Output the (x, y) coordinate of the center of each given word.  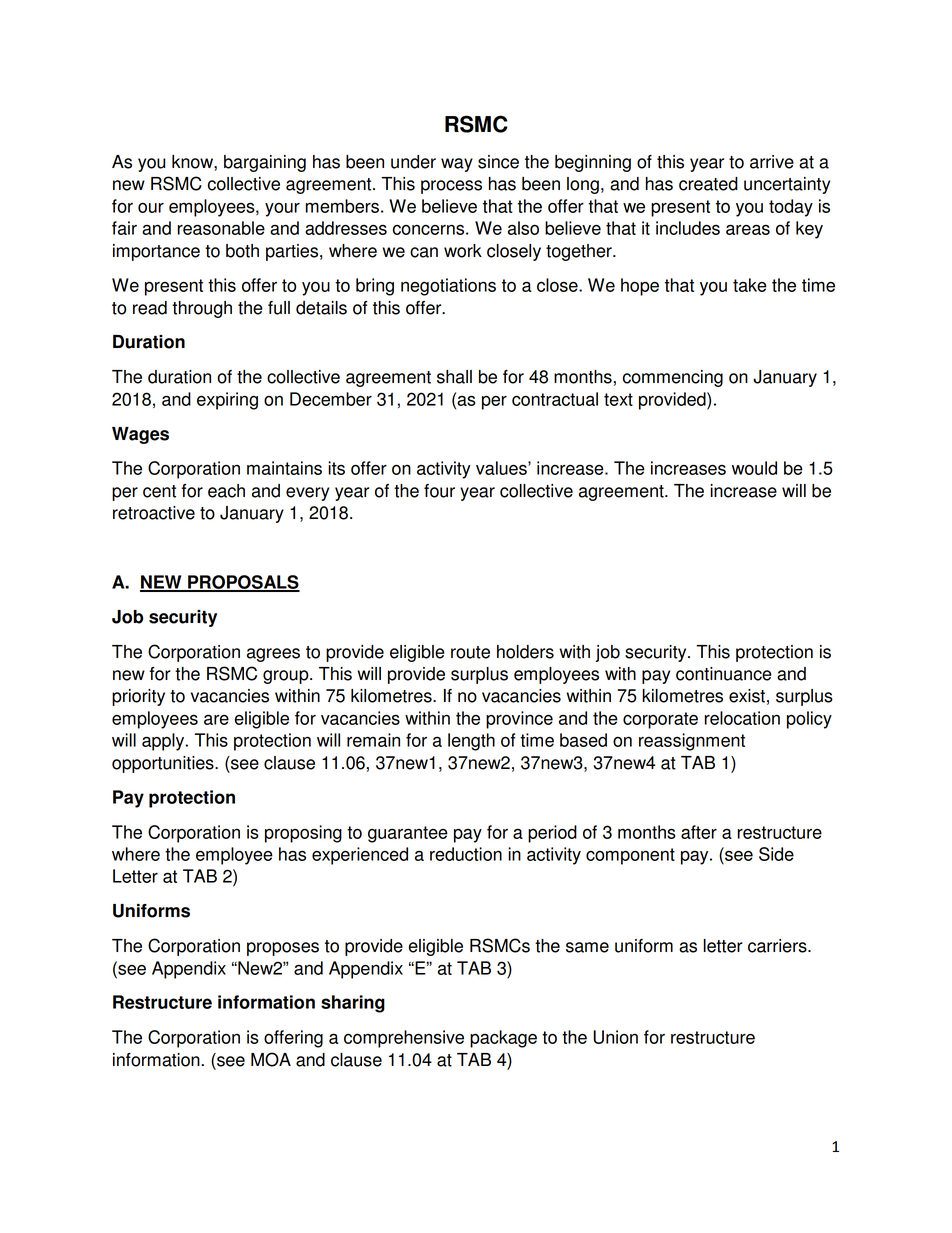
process (451, 187)
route (470, 652)
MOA (271, 1059)
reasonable (221, 228)
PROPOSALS (243, 583)
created (708, 184)
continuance (724, 674)
